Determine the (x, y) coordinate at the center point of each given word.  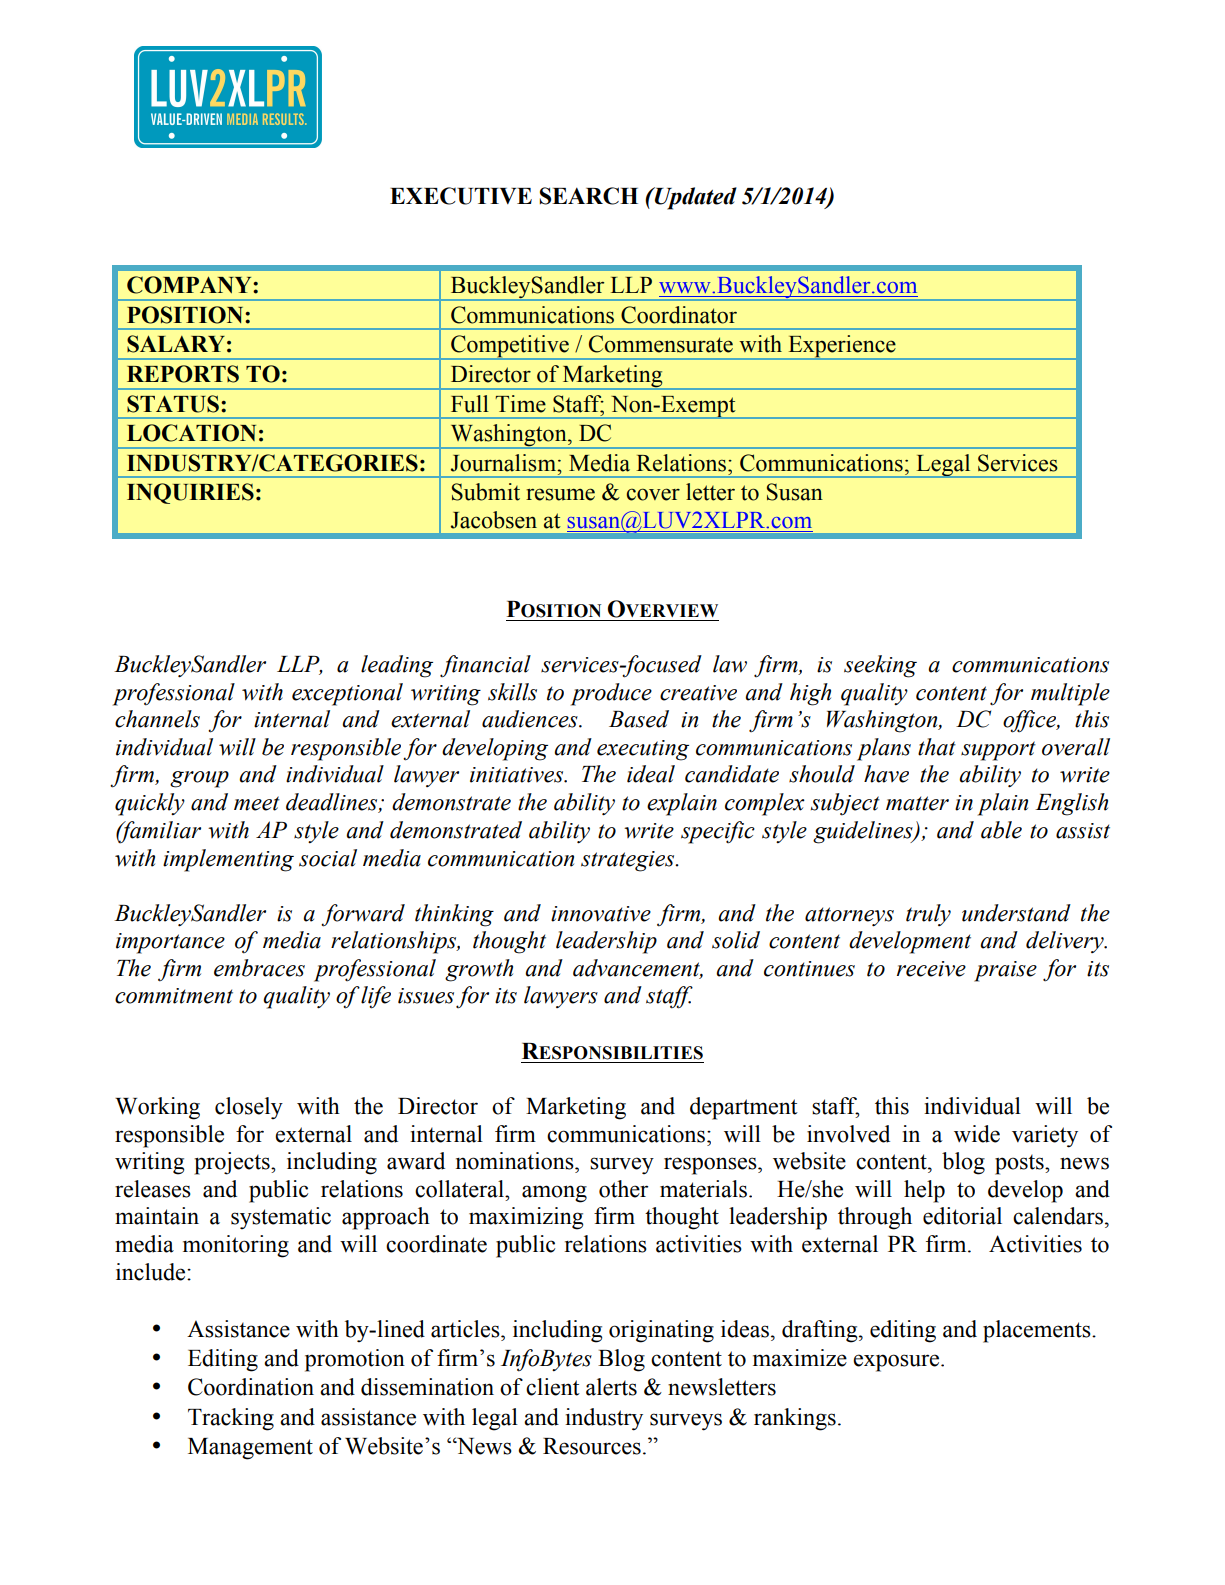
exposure (897, 1363)
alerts (611, 1387)
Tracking (231, 1419)
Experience (842, 347)
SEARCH (588, 196)
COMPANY (190, 285)
